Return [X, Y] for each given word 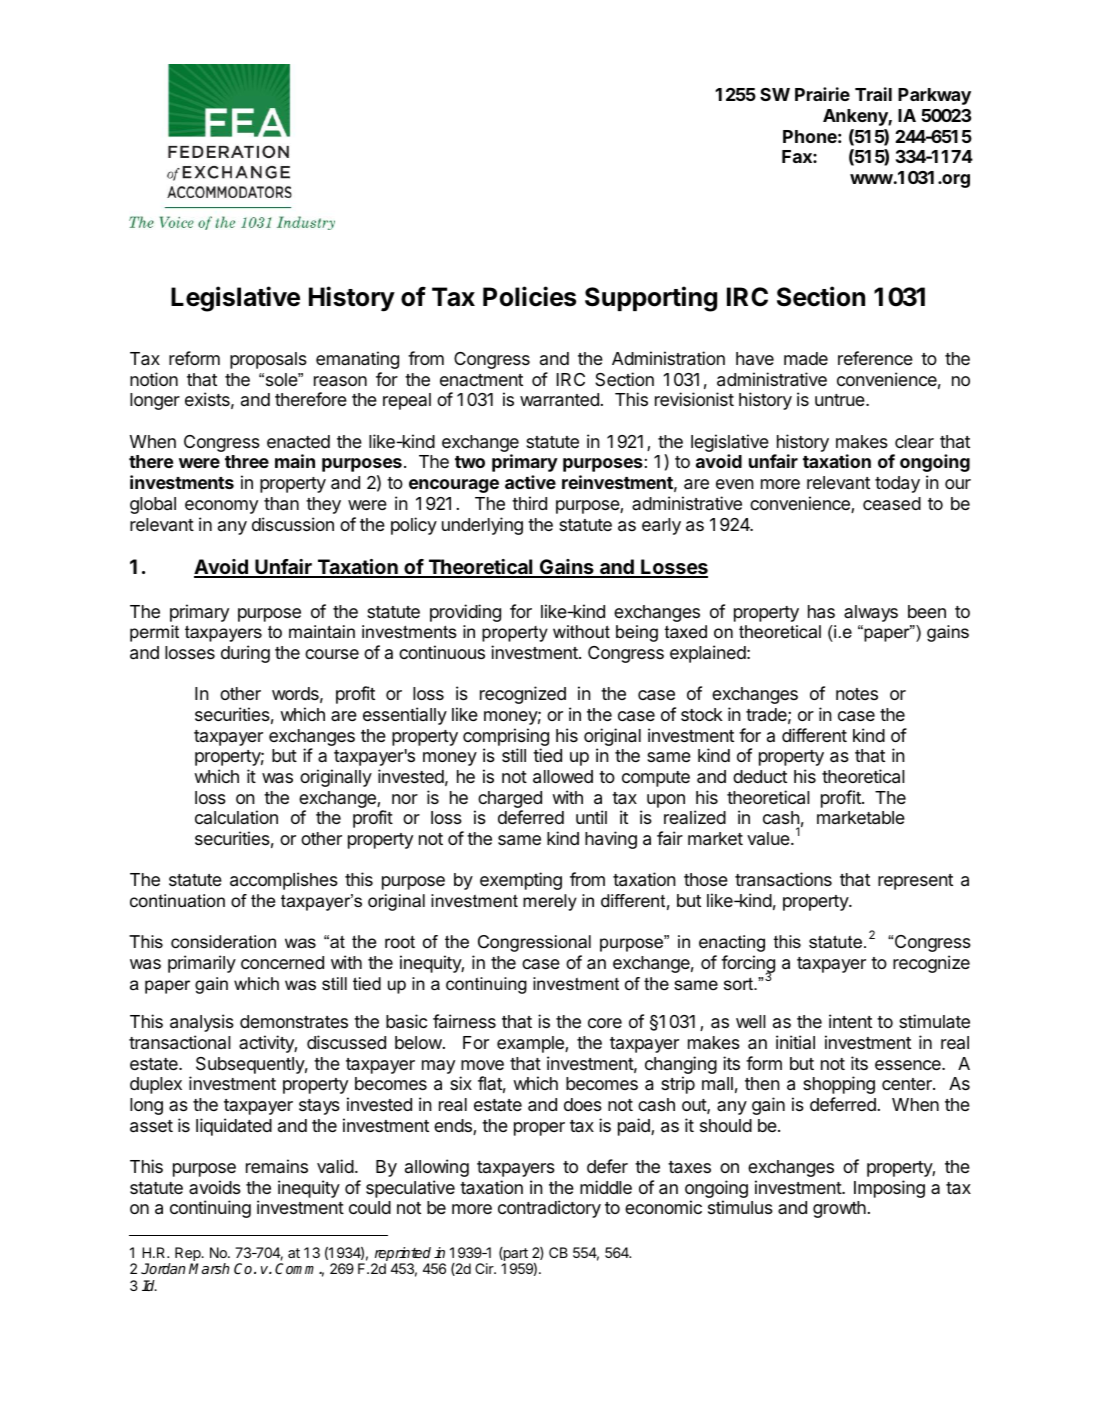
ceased [892, 504]
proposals [268, 360]
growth [839, 1209]
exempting [521, 881]
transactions [783, 879]
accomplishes [284, 881]
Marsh [209, 1268]
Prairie [822, 94]
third [529, 503]
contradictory [549, 1209]
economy [221, 507]
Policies [529, 296]
